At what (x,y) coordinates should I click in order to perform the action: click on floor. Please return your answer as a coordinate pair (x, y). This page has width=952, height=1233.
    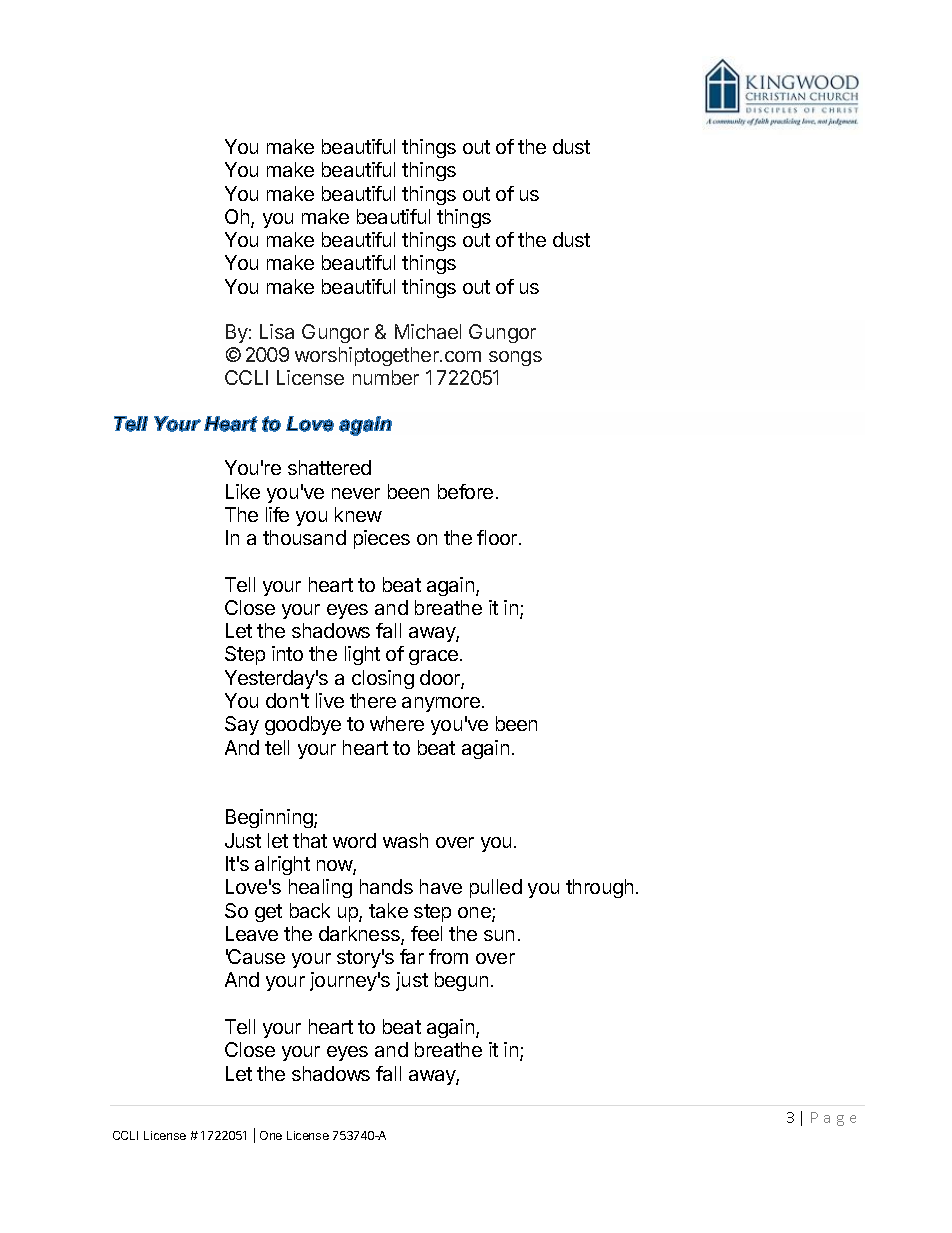
    Looking at the image, I should click on (498, 537).
